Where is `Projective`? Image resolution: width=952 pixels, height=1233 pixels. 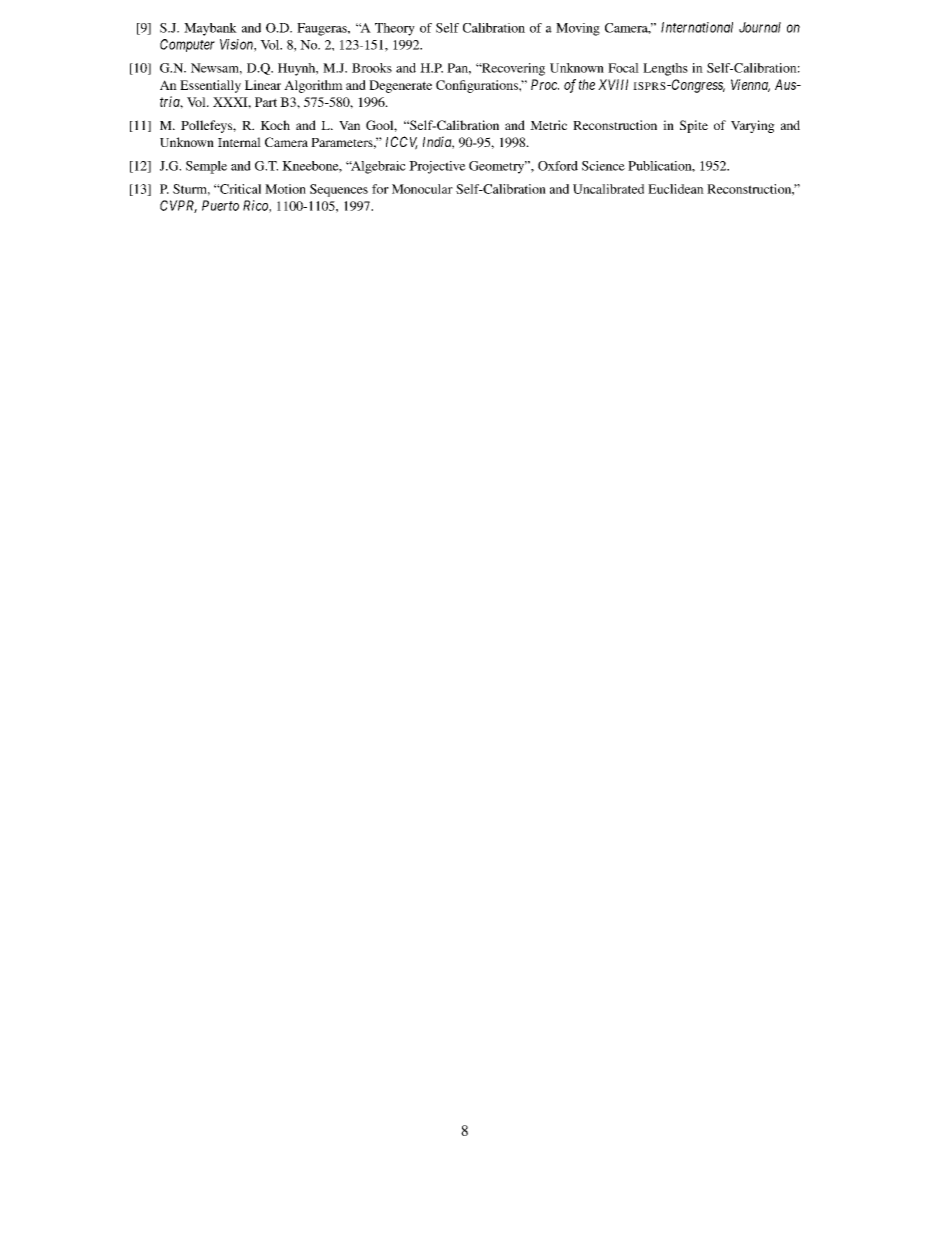
Projective is located at coordinates (437, 167).
